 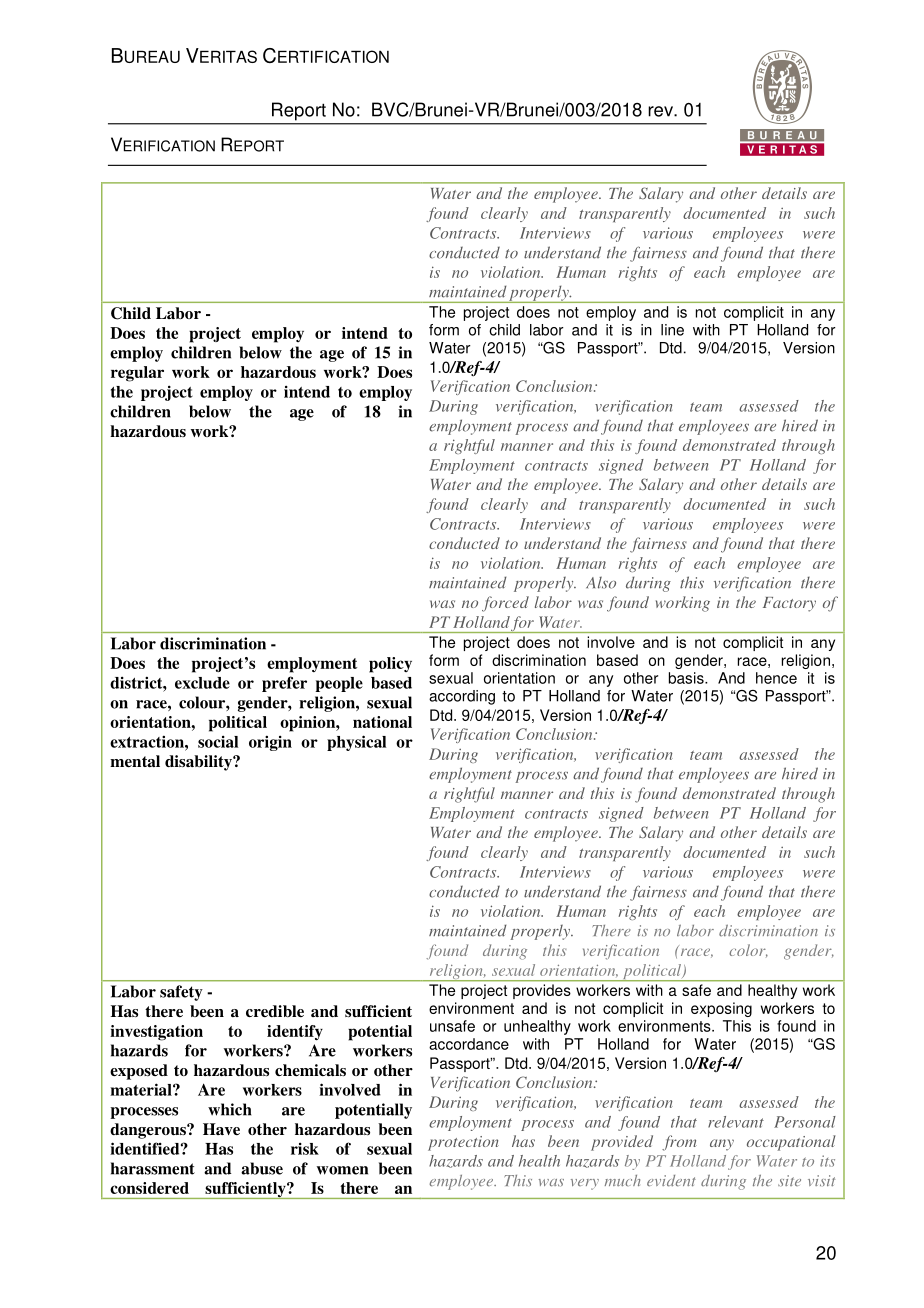 I want to click on hence, so click(x=776, y=678).
